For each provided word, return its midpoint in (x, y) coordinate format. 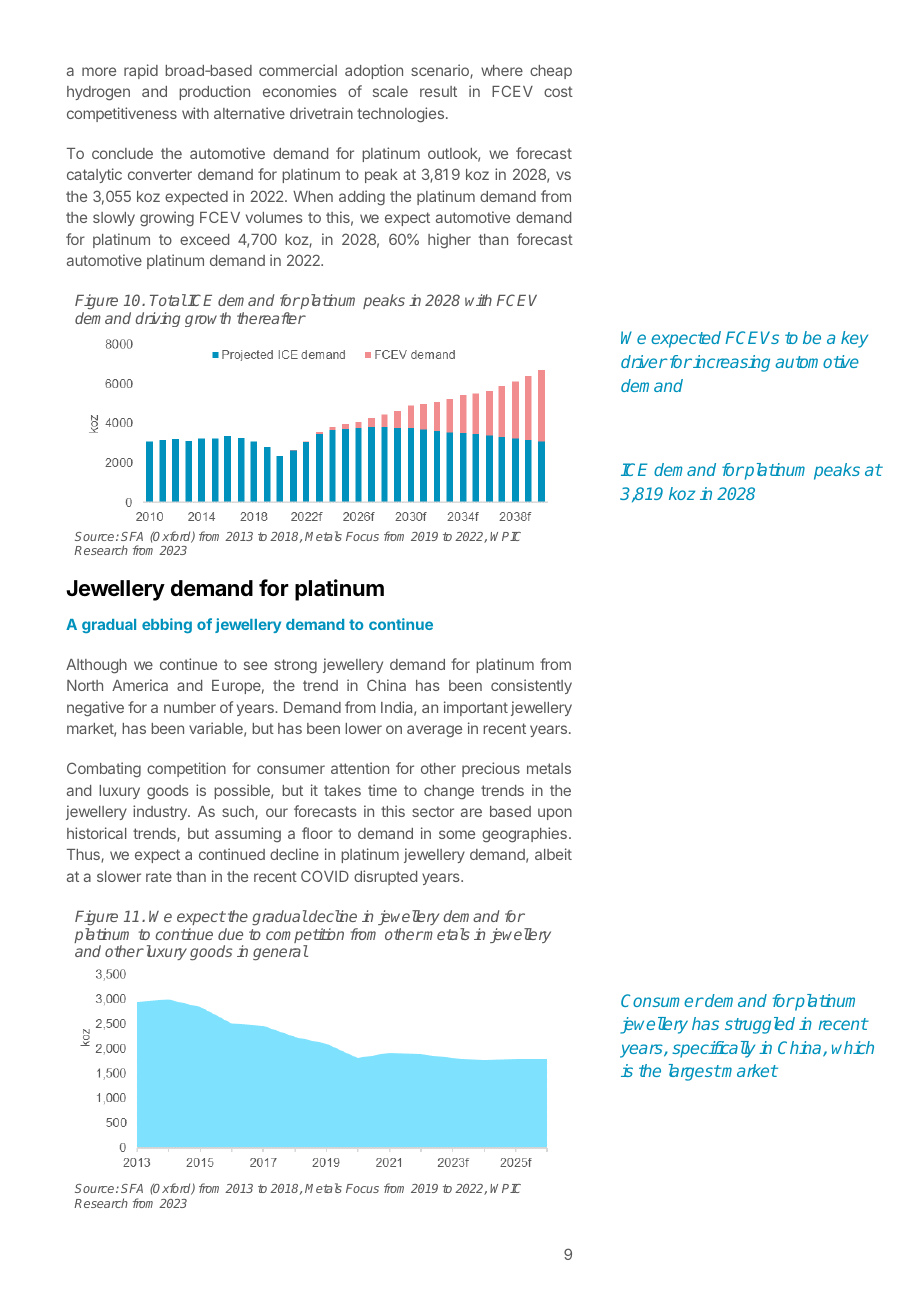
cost (558, 91)
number (190, 707)
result (438, 91)
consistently (531, 686)
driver (644, 361)
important (476, 708)
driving (157, 319)
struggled (760, 1025)
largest (695, 1072)
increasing (730, 363)
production (214, 92)
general (280, 953)
